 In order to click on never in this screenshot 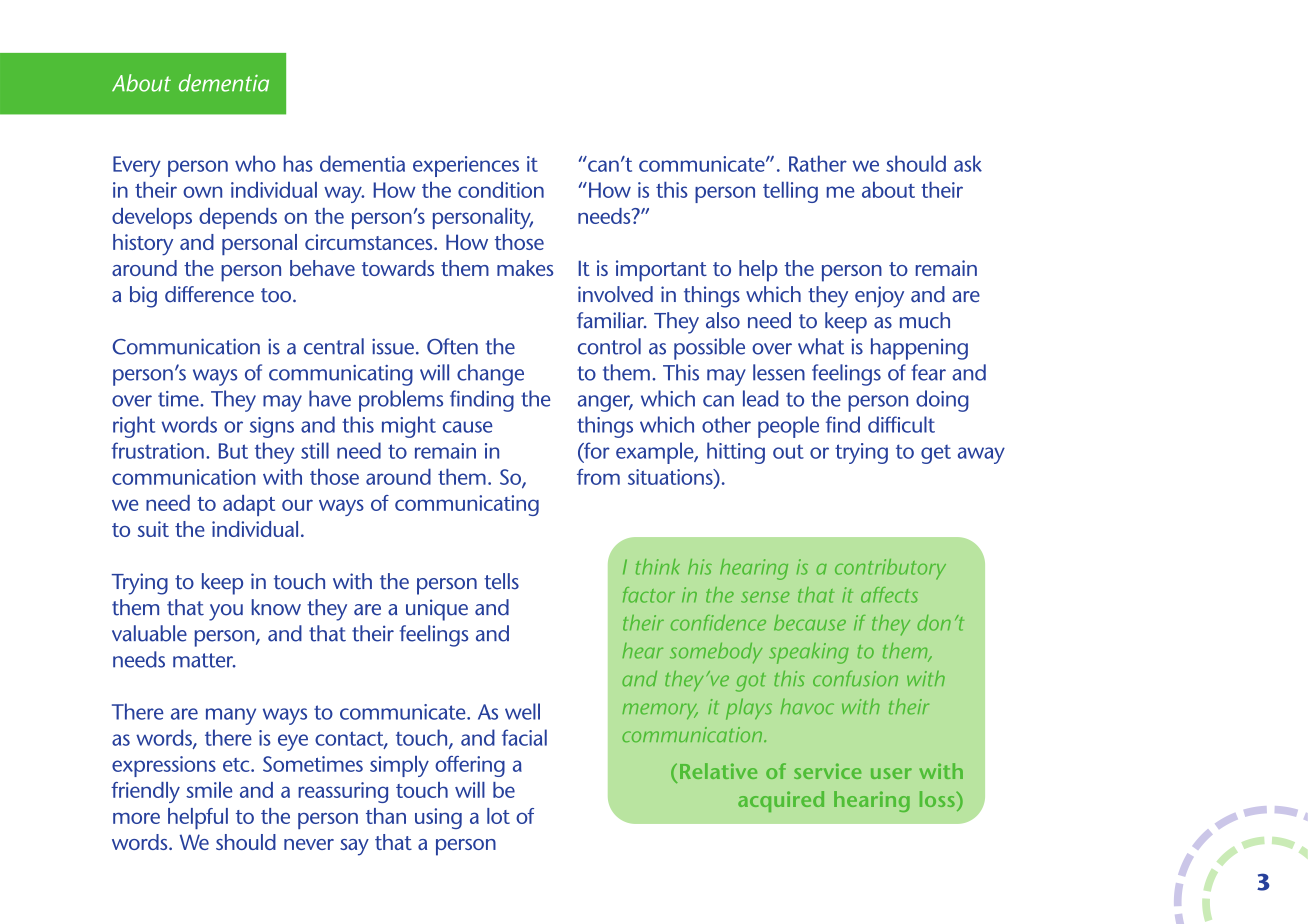, I will do `click(309, 844)`.
